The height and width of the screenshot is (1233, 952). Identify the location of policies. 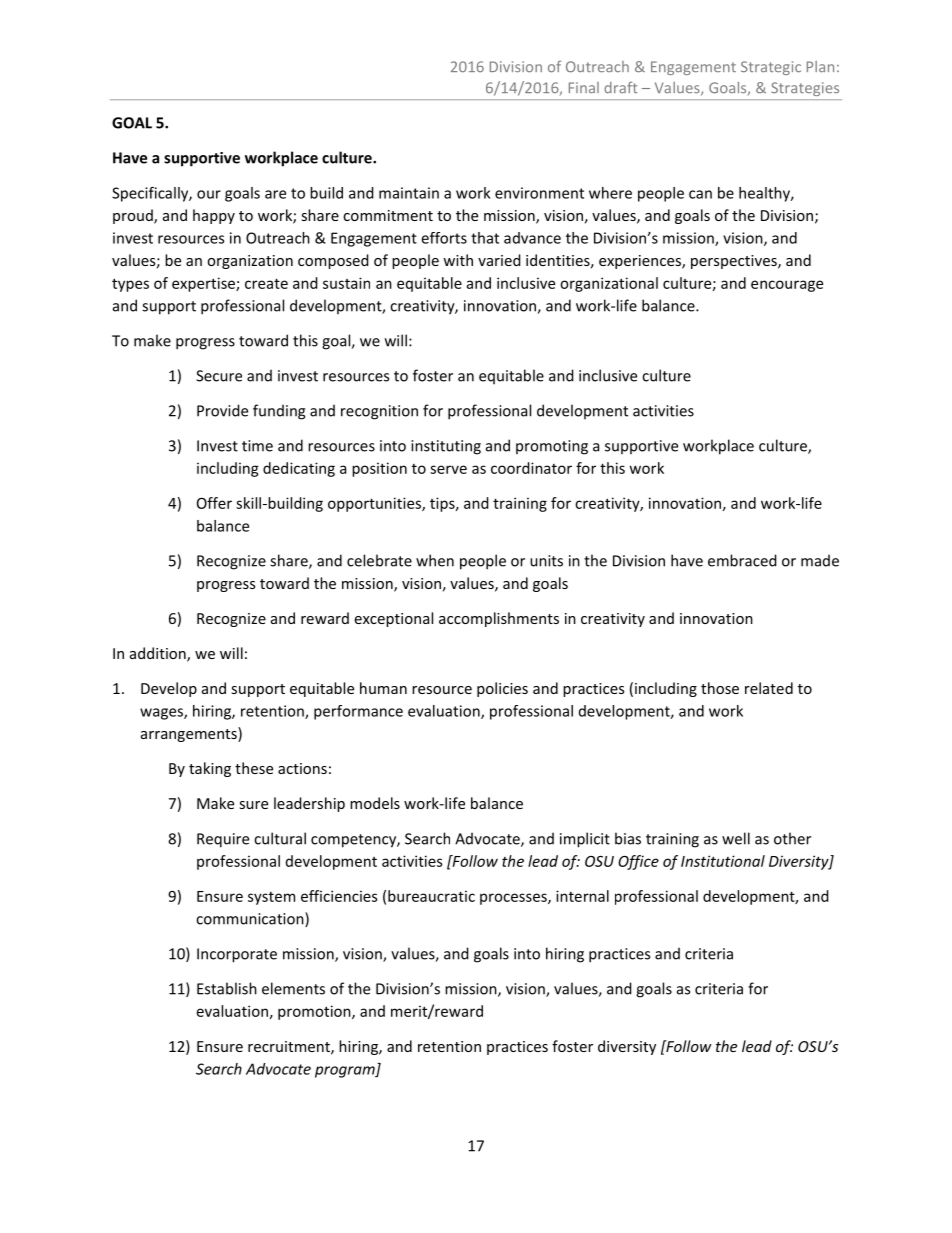
(502, 689).
